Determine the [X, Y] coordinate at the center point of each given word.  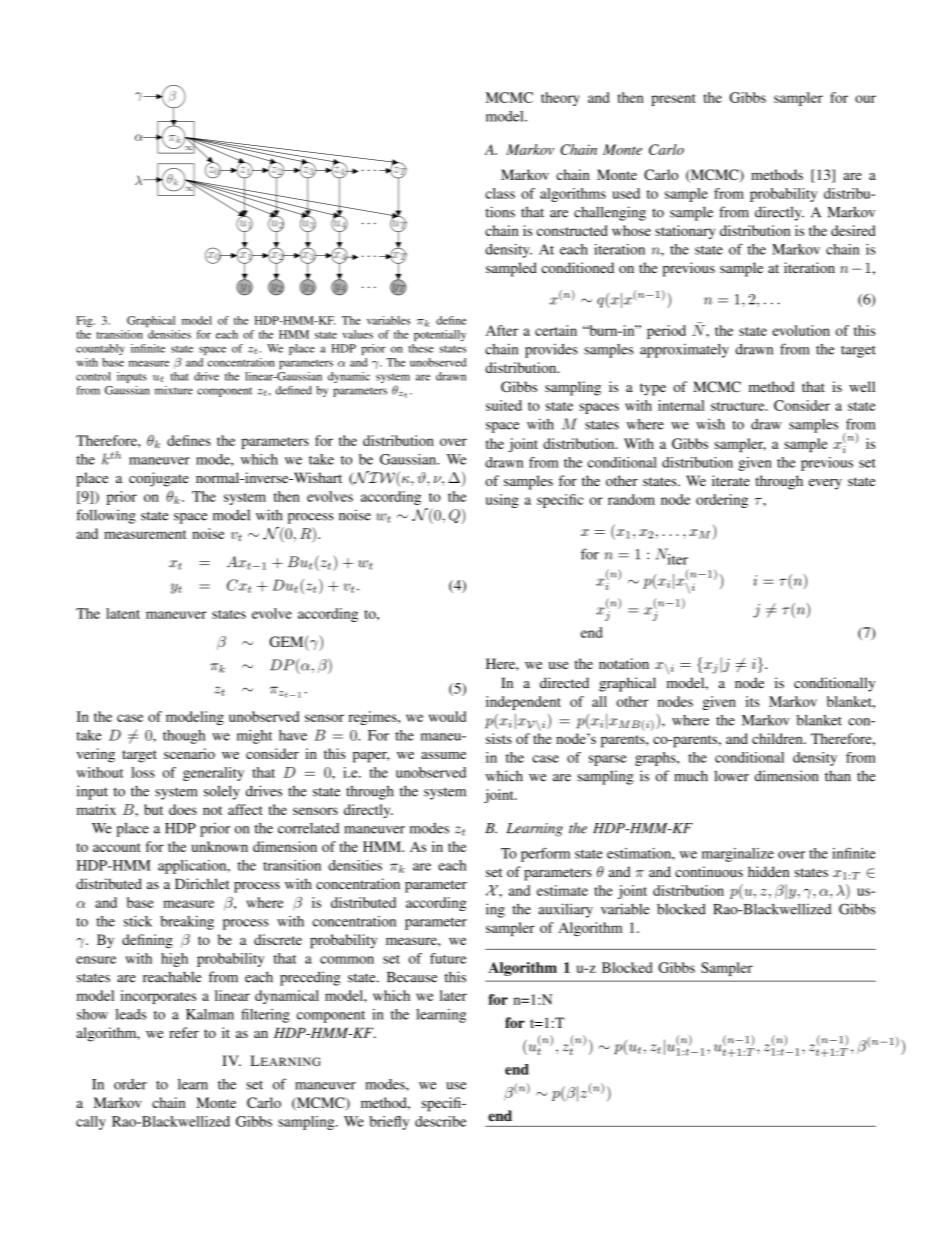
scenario [189, 753]
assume [443, 755]
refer [184, 1032]
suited [504, 405]
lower [731, 776]
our [865, 99]
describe [440, 1121]
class [500, 193]
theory [560, 99]
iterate [731, 480]
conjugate [159, 479]
